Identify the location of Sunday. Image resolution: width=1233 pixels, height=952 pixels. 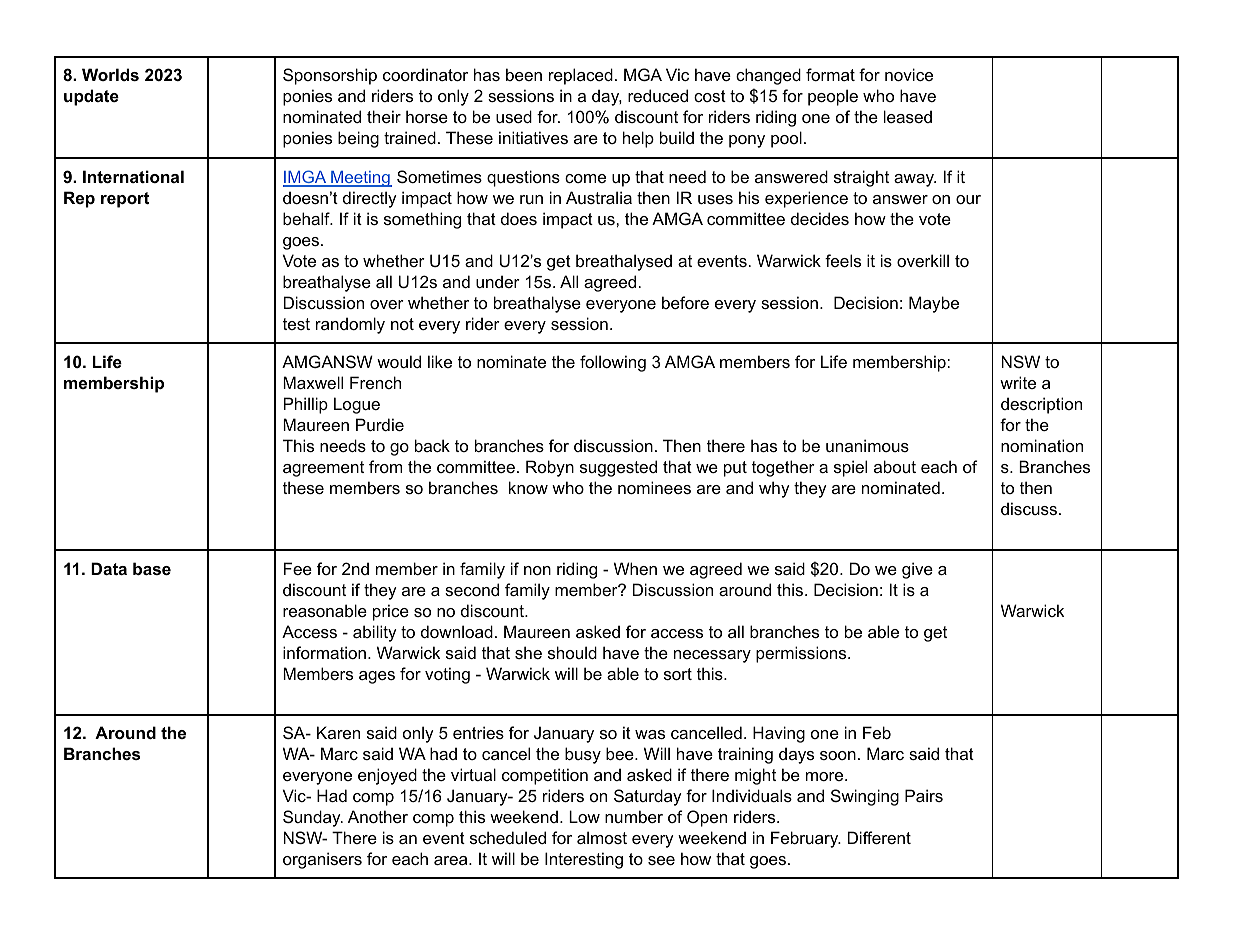
(313, 818).
